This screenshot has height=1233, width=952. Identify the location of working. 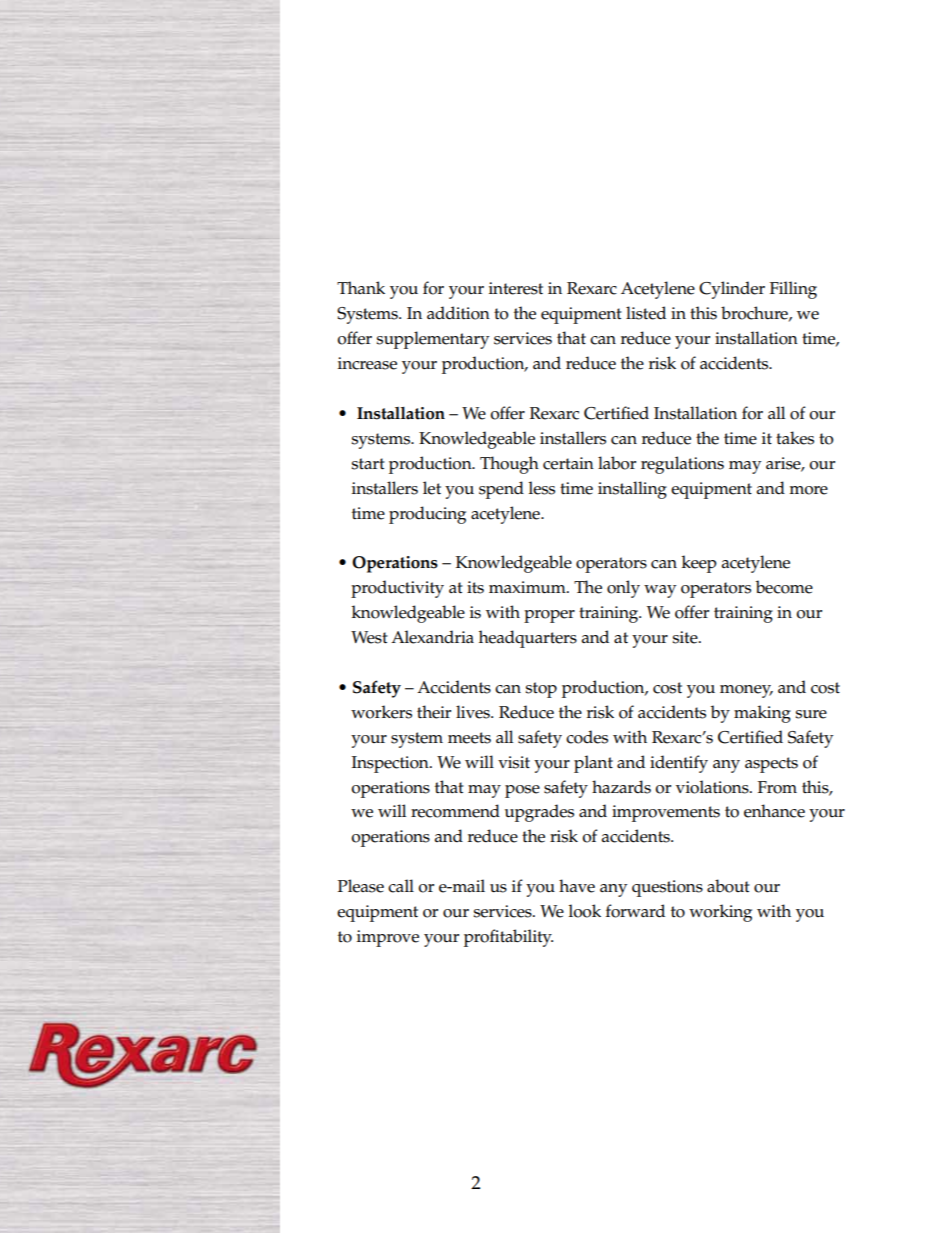
(720, 913).
